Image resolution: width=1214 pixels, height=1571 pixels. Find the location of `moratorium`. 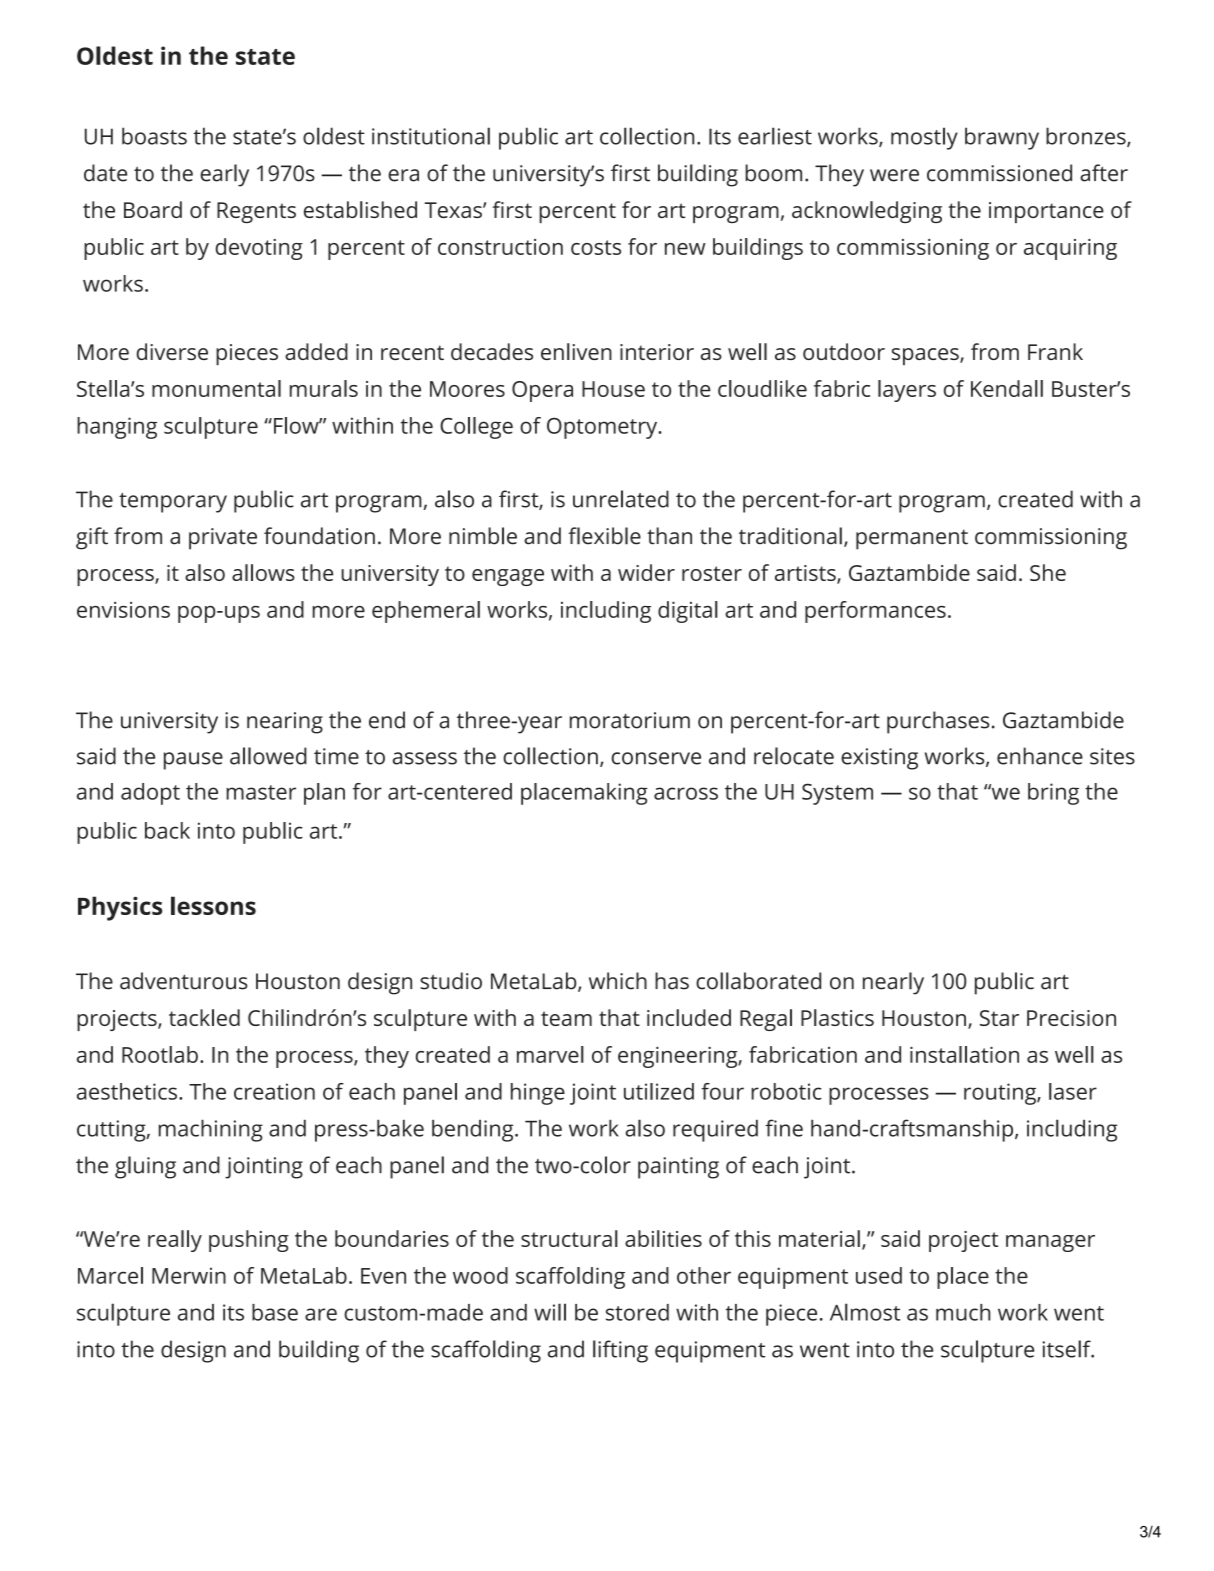

moratorium is located at coordinates (630, 720).
